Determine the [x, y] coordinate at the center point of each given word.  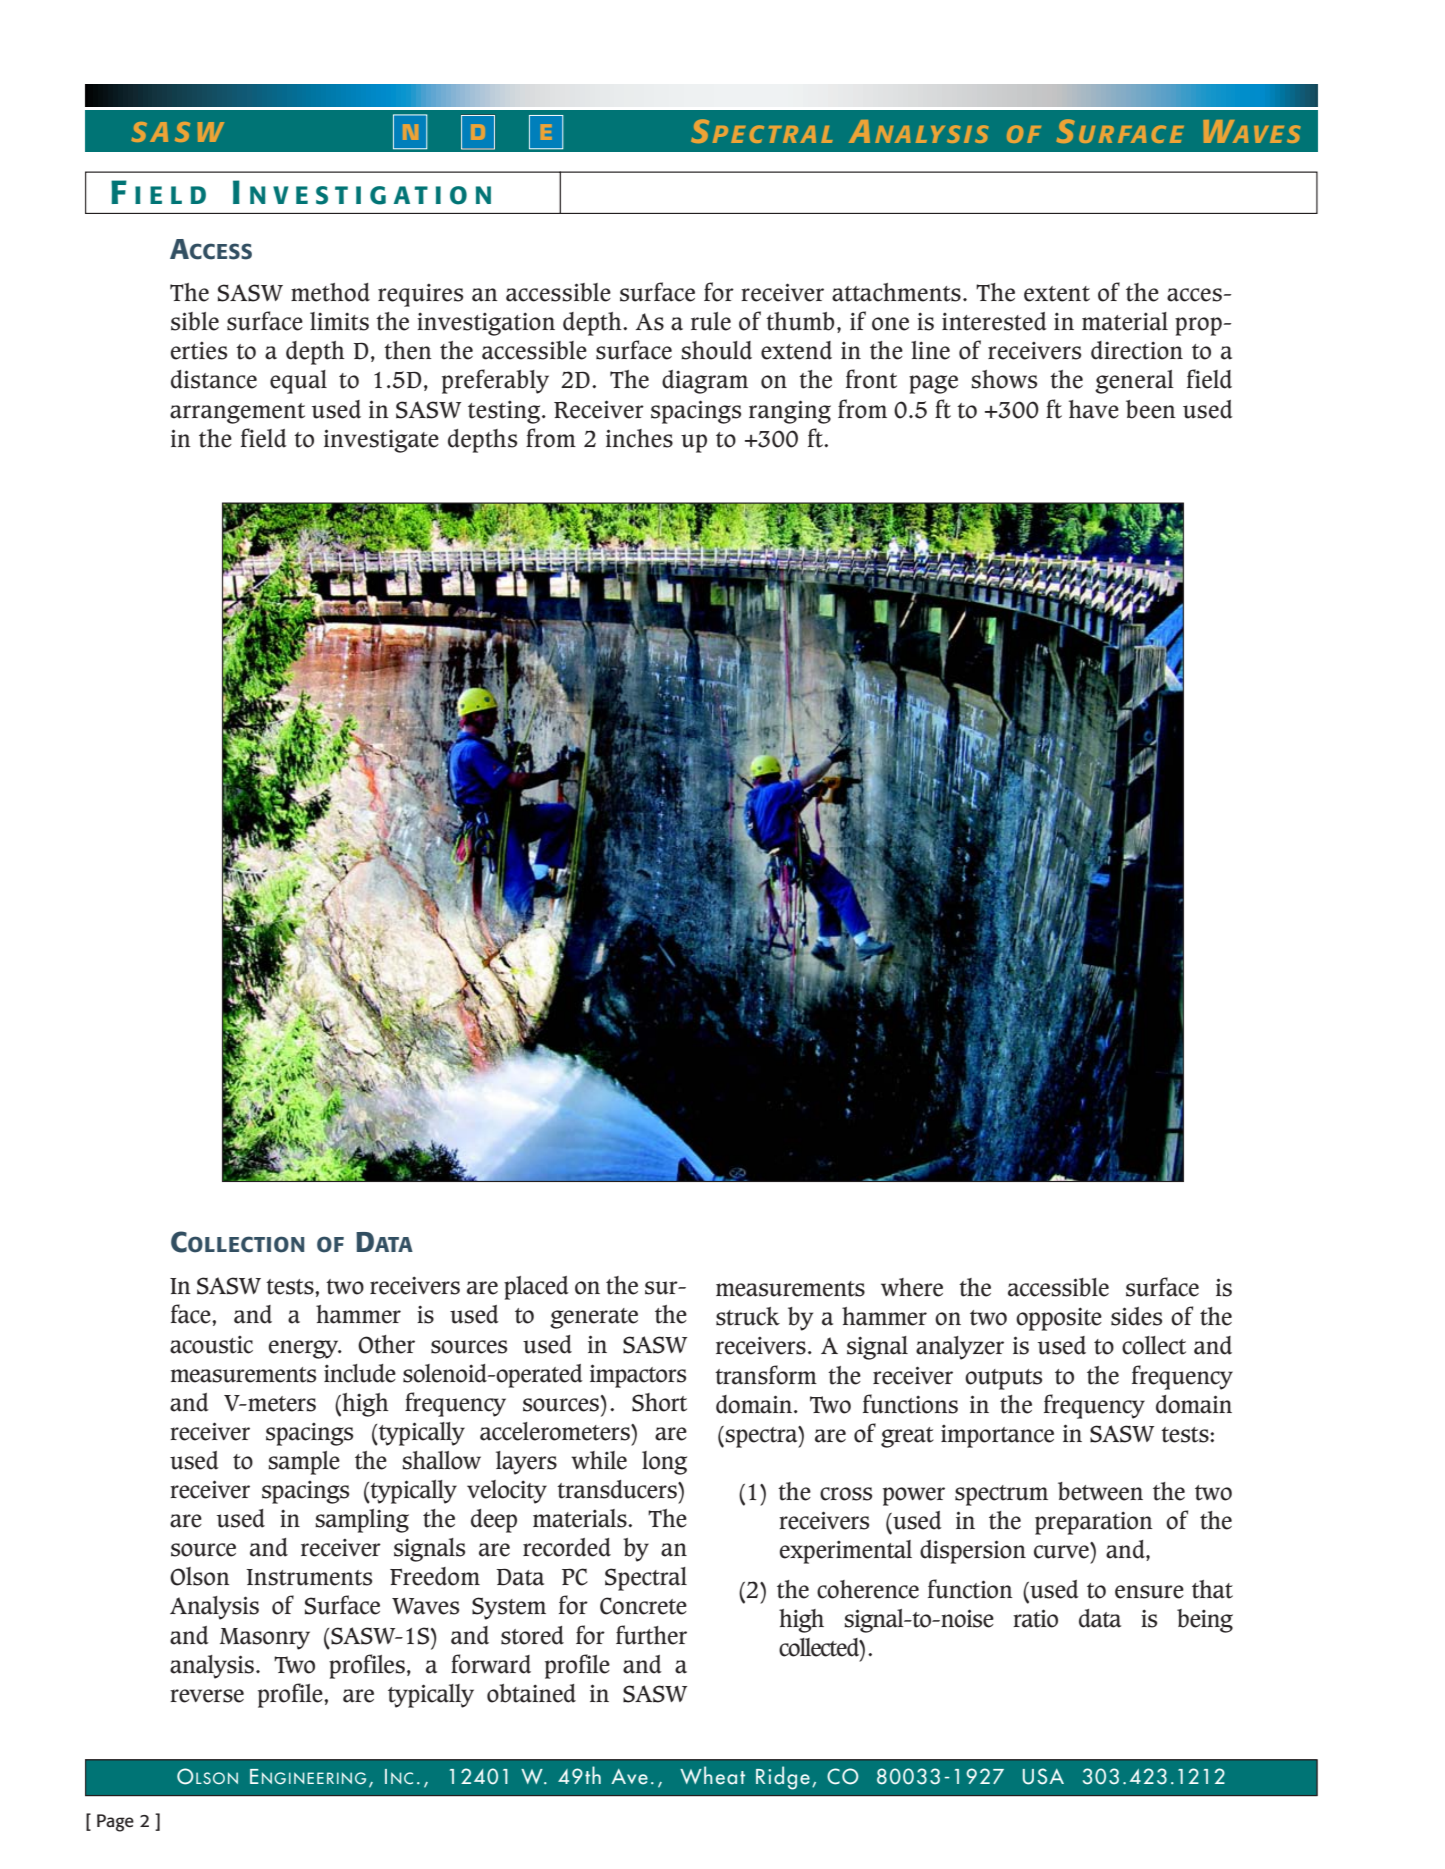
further [651, 1635]
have [1094, 409]
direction [1137, 350]
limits [339, 321]
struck [748, 1316]
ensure [1149, 1592]
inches [639, 438]
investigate [381, 441]
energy [305, 1349]
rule [711, 321]
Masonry [265, 1639]
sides [1136, 1316]
